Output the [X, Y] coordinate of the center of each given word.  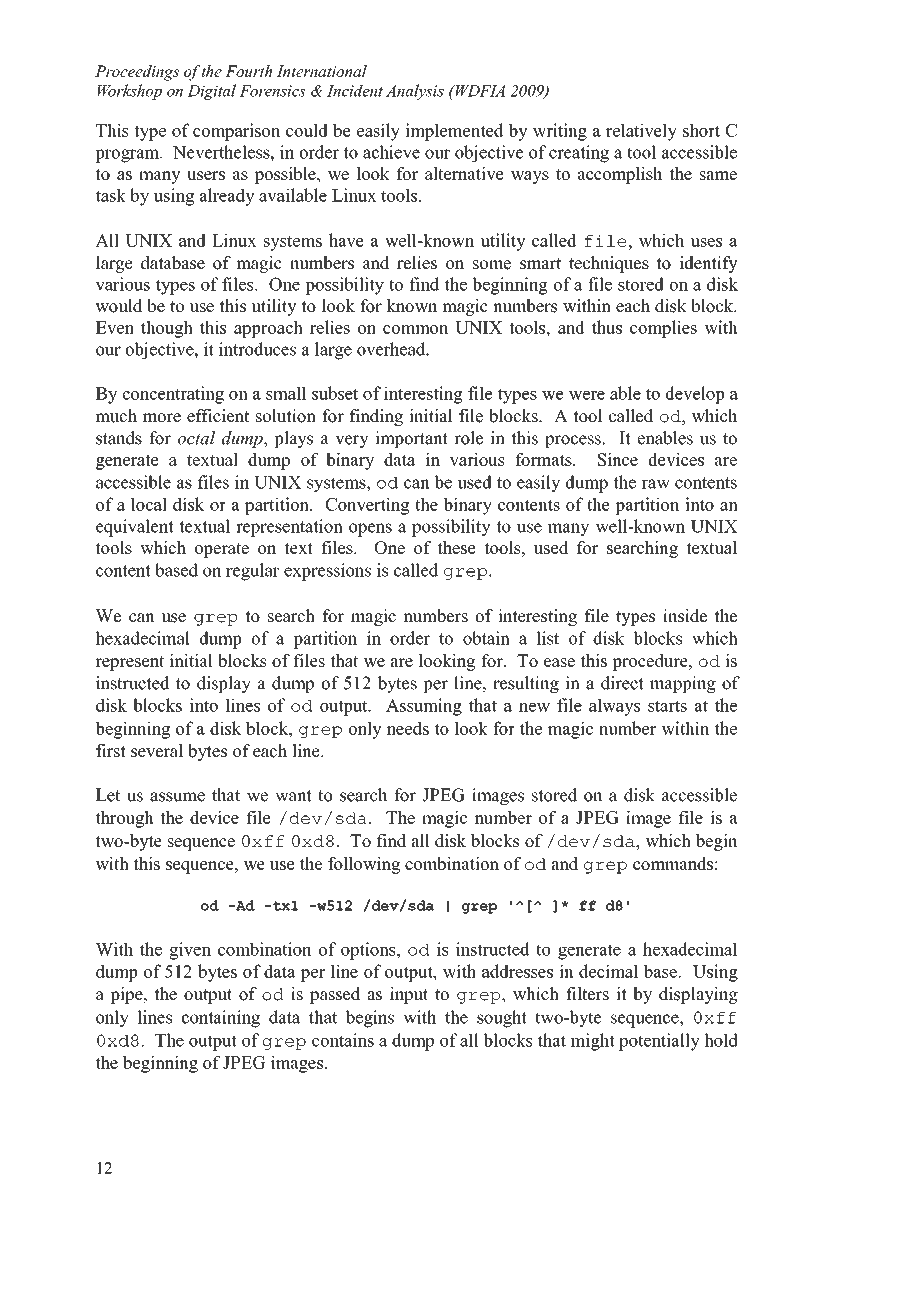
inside [685, 616]
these [456, 547]
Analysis [415, 92]
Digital [211, 92]
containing [221, 1019]
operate [222, 550]
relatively [641, 132]
